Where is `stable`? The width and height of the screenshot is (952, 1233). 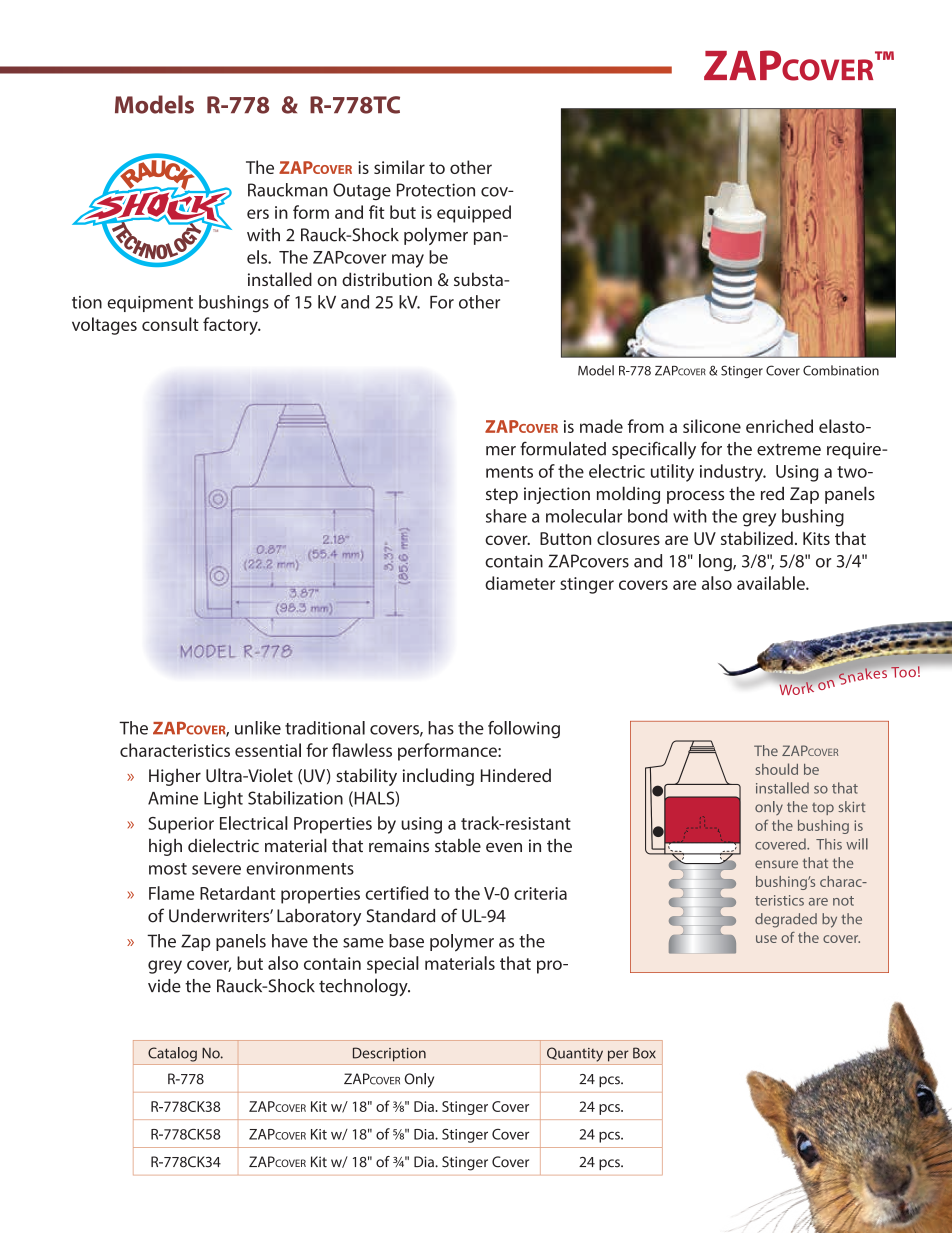
stable is located at coordinates (458, 845).
